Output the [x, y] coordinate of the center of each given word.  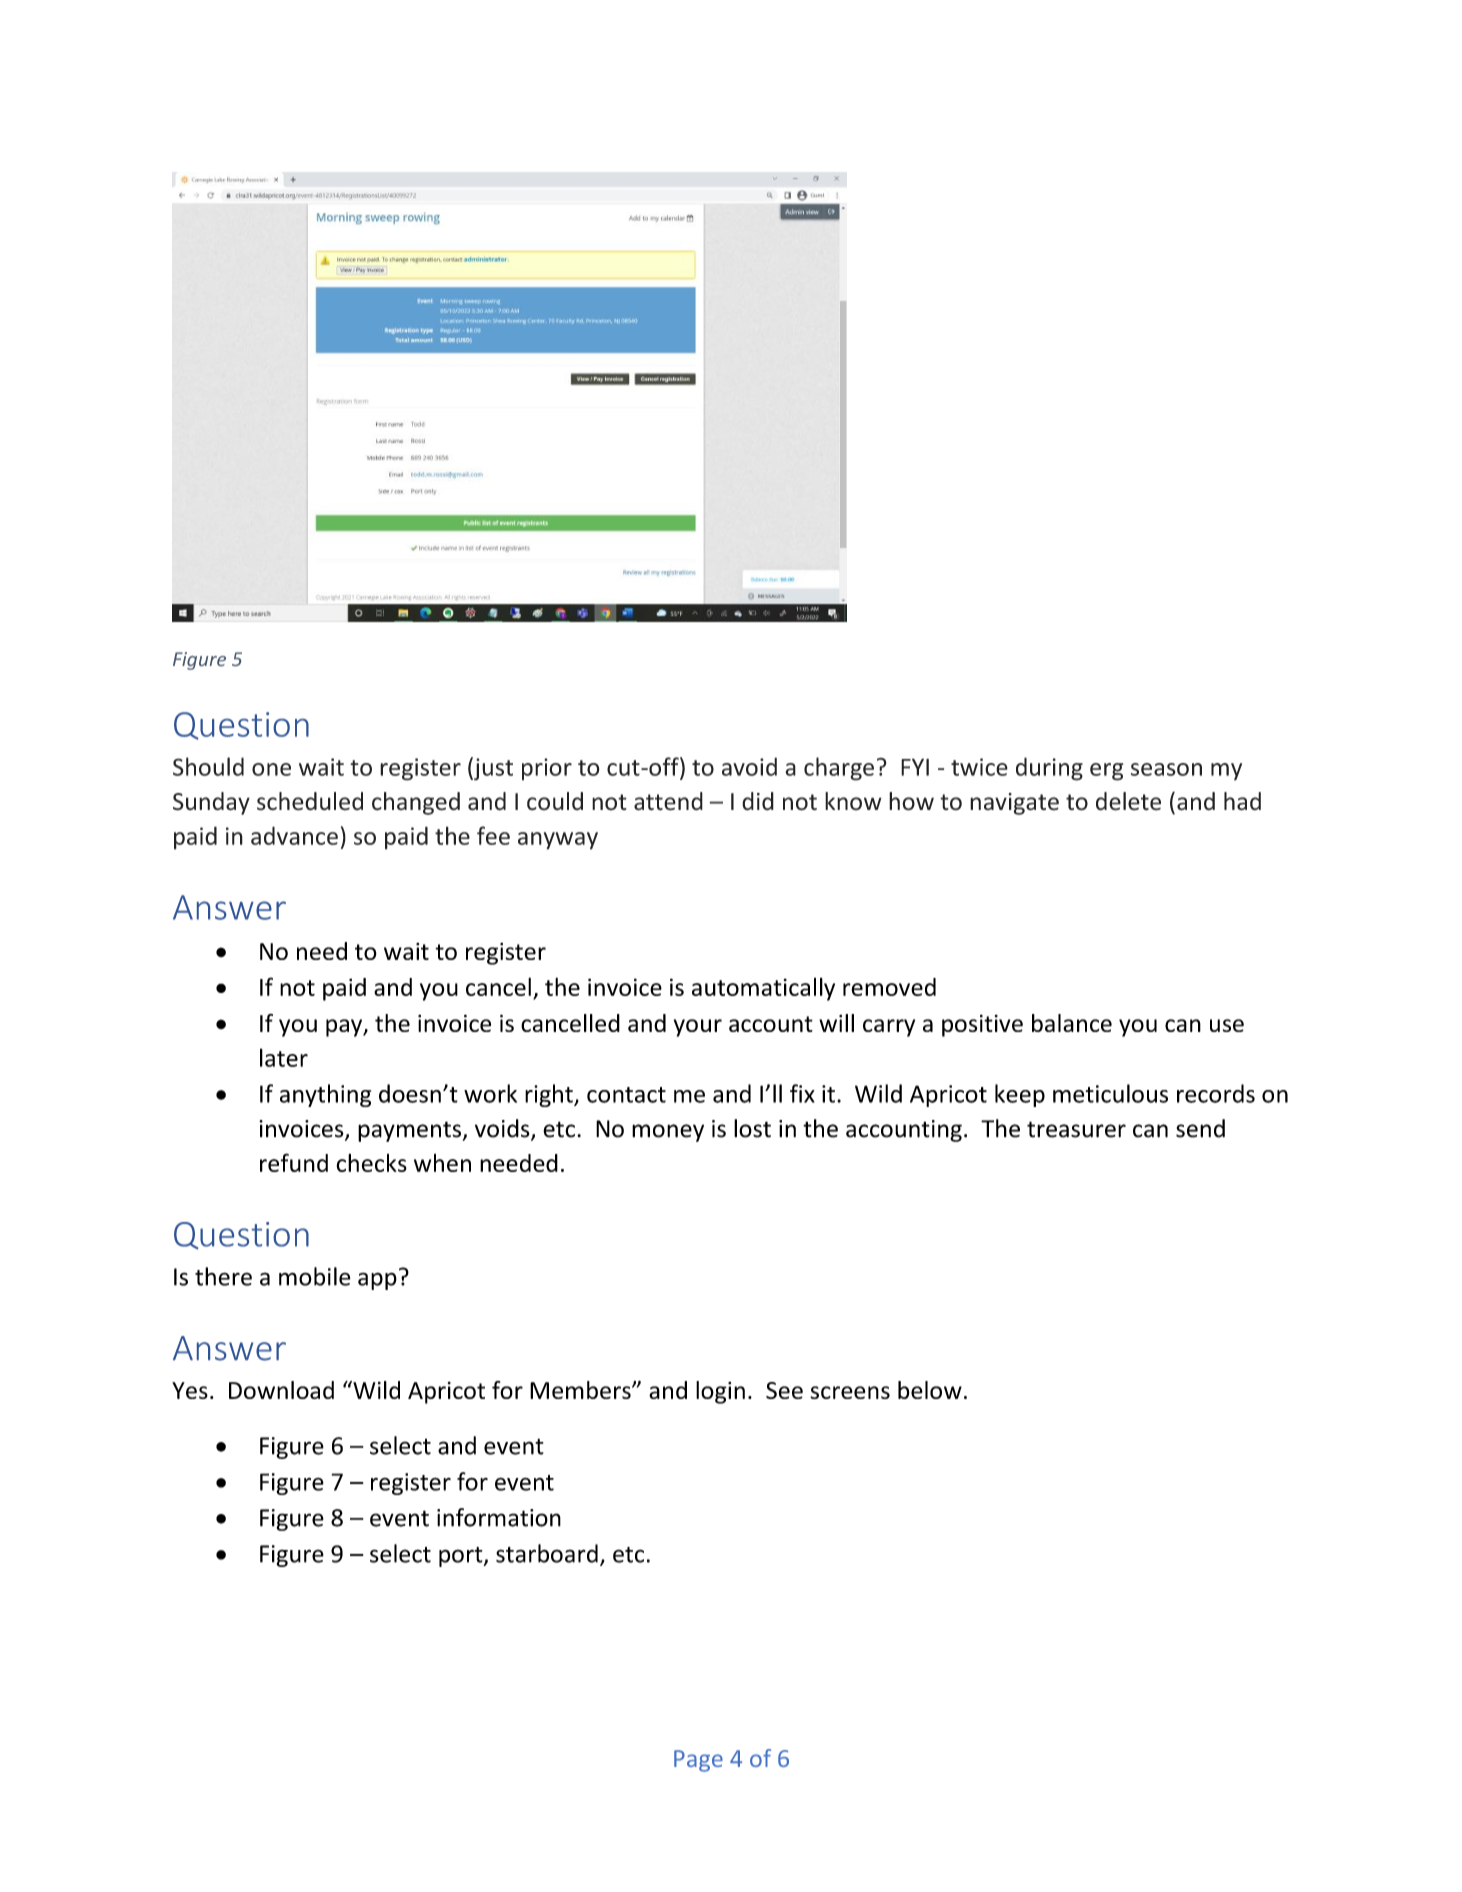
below [930, 1390]
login [720, 1392]
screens [850, 1392]
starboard [547, 1553]
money [668, 1133]
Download [281, 1390]
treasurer [1076, 1129]
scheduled [310, 801]
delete [1128, 801]
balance [1072, 1023]
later [284, 1057]
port [462, 1557]
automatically [763, 989]
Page [698, 1761]
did [758, 801]
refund [294, 1162]
